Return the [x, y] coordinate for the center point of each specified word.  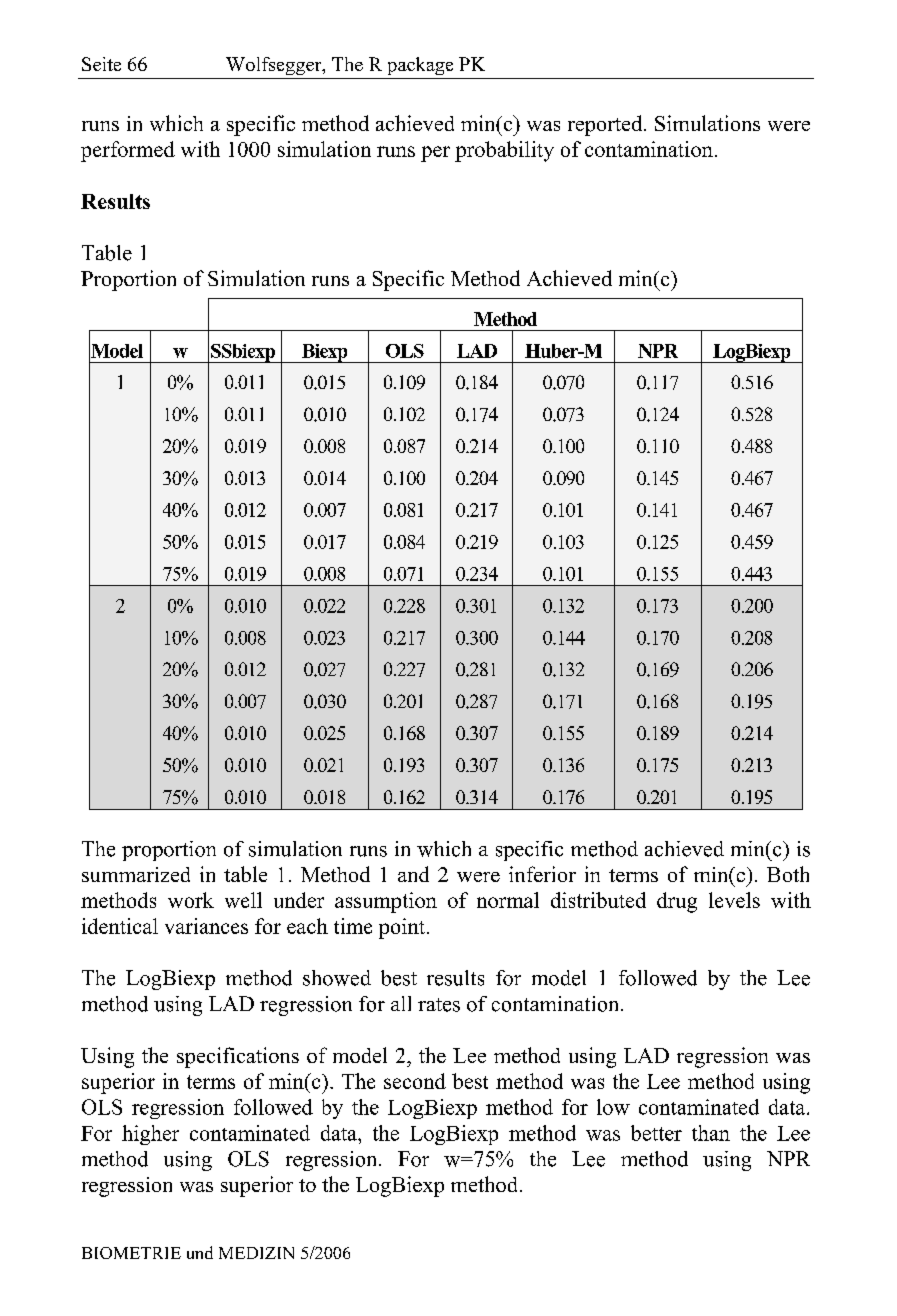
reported [606, 125]
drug [677, 902]
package [420, 66]
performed [128, 151]
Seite [101, 64]
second [415, 1081]
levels [734, 900]
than [711, 1133]
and [413, 874]
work [191, 900]
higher [150, 1135]
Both [788, 874]
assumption [386, 902]
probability [504, 151]
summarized [136, 874]
